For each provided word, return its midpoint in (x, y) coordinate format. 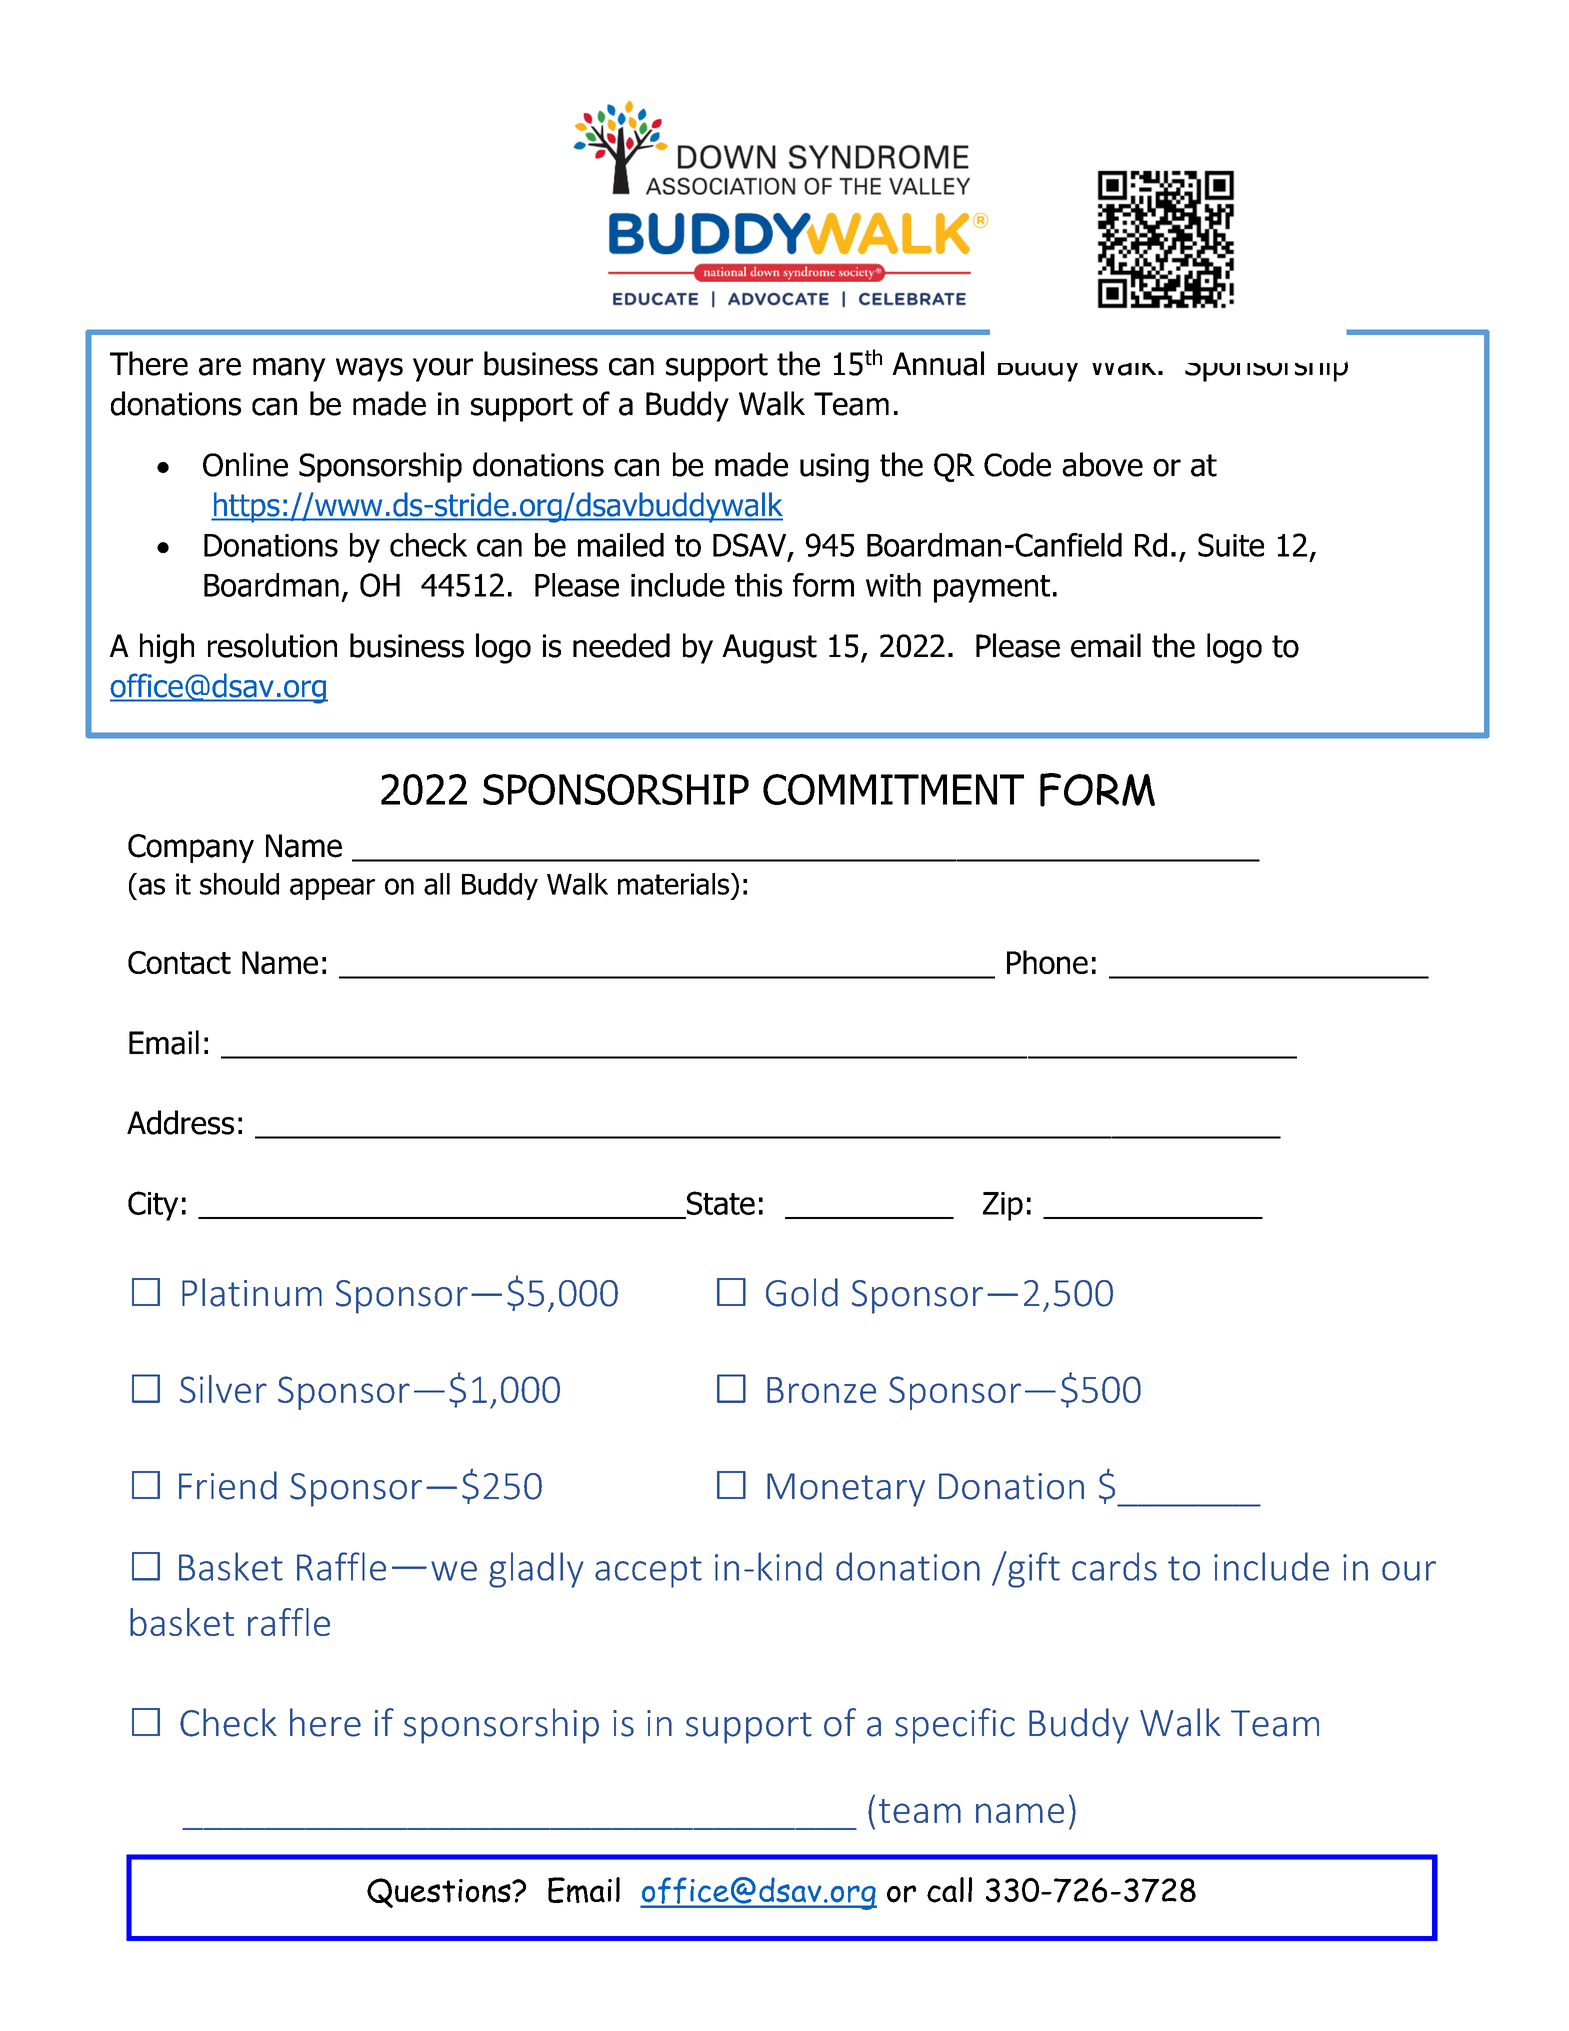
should (239, 884)
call (949, 1890)
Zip (1003, 1206)
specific (955, 1726)
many (289, 370)
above (1102, 464)
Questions (440, 1893)
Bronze (821, 1390)
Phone (1047, 962)
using (834, 468)
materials (673, 884)
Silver (223, 1389)
